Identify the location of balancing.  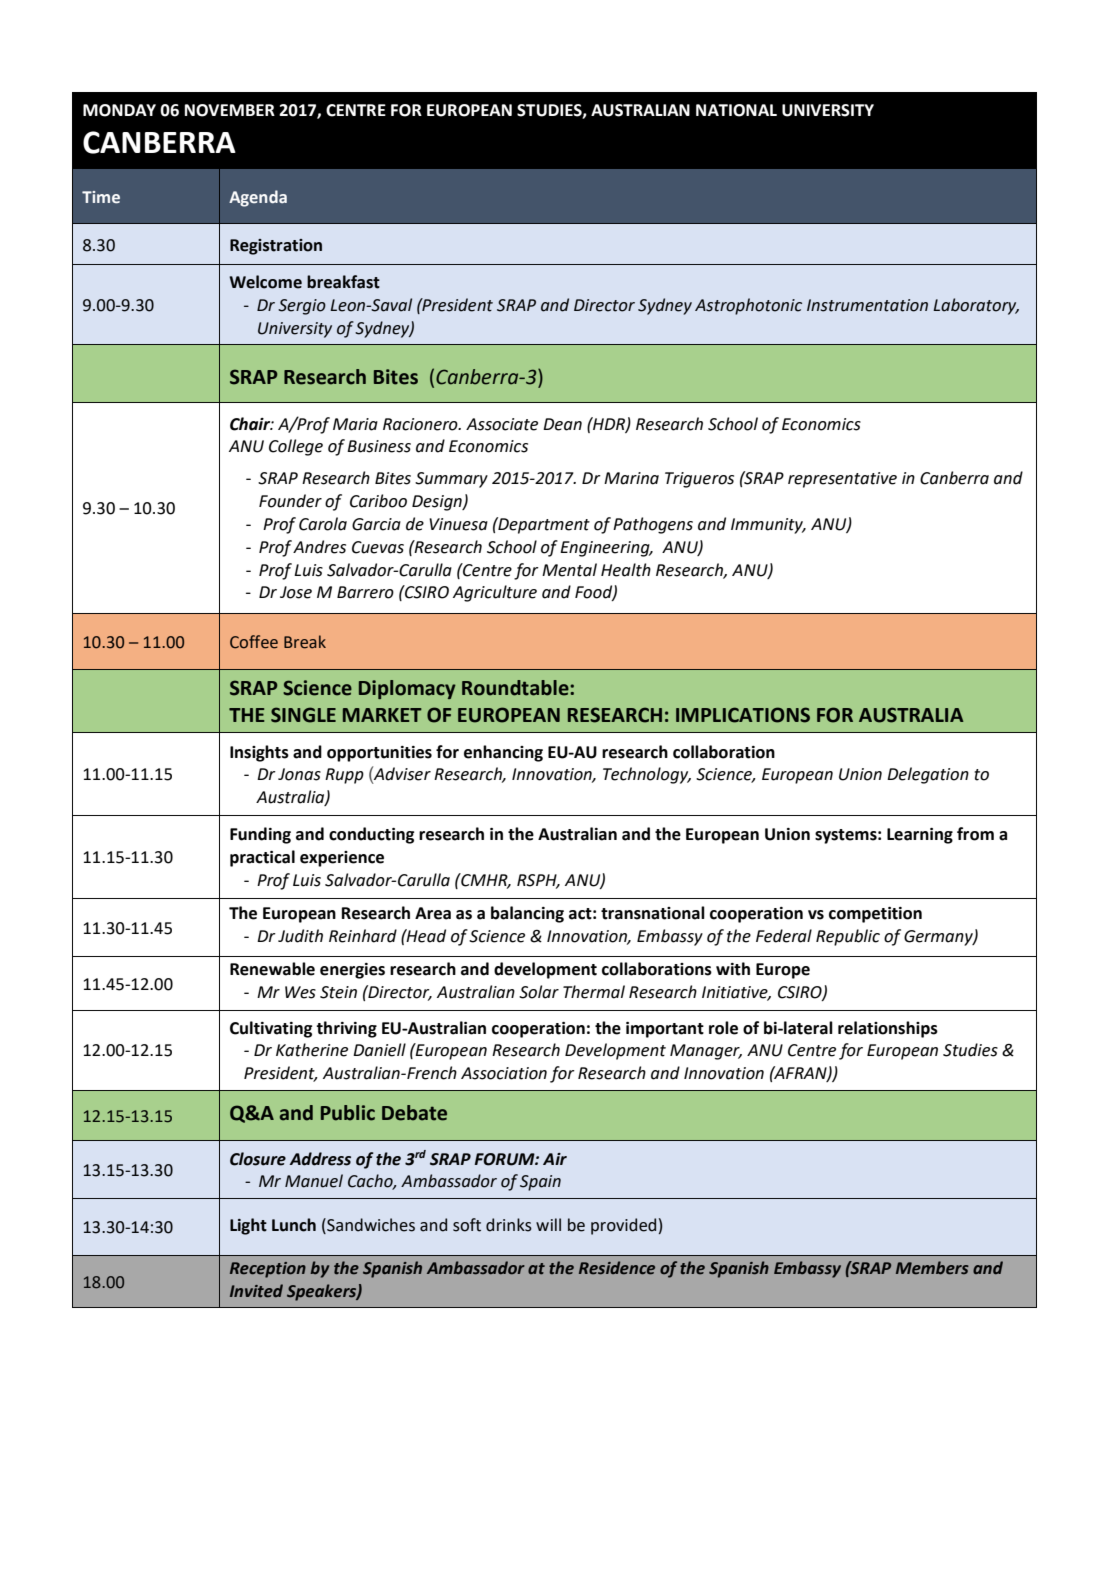
(527, 914).
